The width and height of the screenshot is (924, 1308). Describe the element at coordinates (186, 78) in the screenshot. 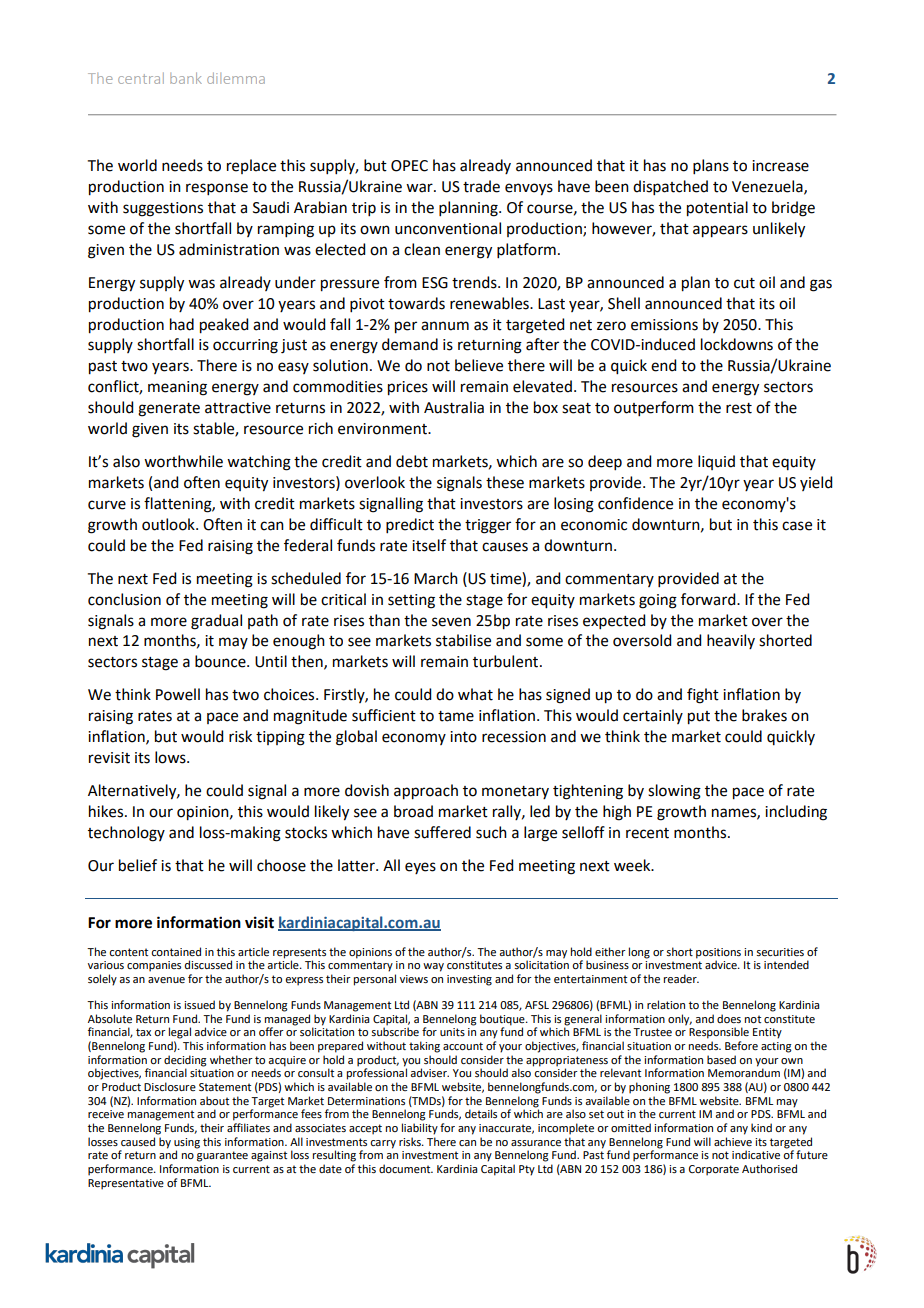

I see `bank` at that location.
